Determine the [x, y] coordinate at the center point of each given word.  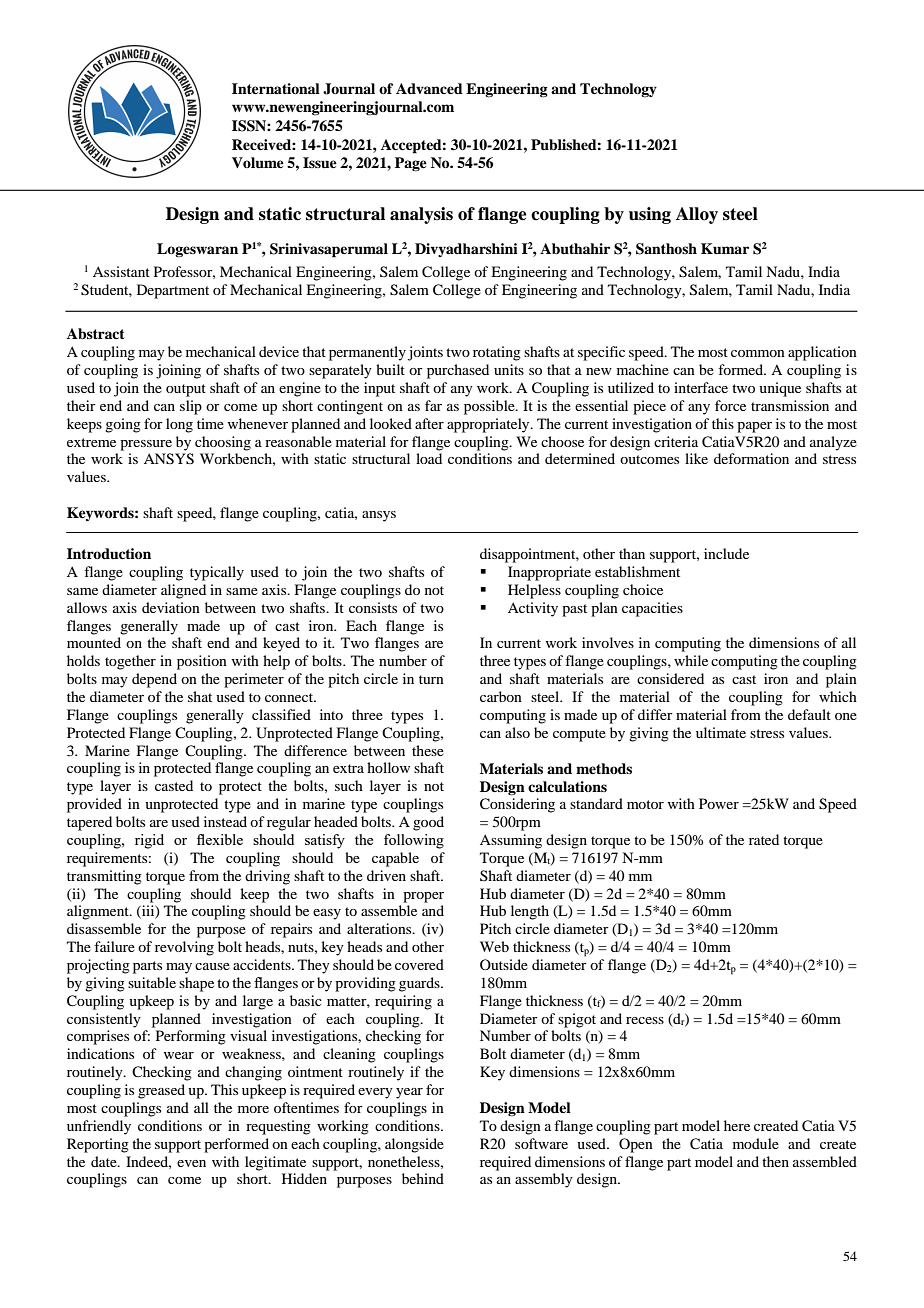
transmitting [104, 877]
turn [431, 679]
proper [423, 897]
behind [423, 1178]
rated [764, 839]
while [691, 660]
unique [780, 389]
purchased [458, 371]
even [191, 1163]
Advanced [429, 88]
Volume [258, 163]
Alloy [697, 215]
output [186, 390]
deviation [171, 607]
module [756, 1143]
